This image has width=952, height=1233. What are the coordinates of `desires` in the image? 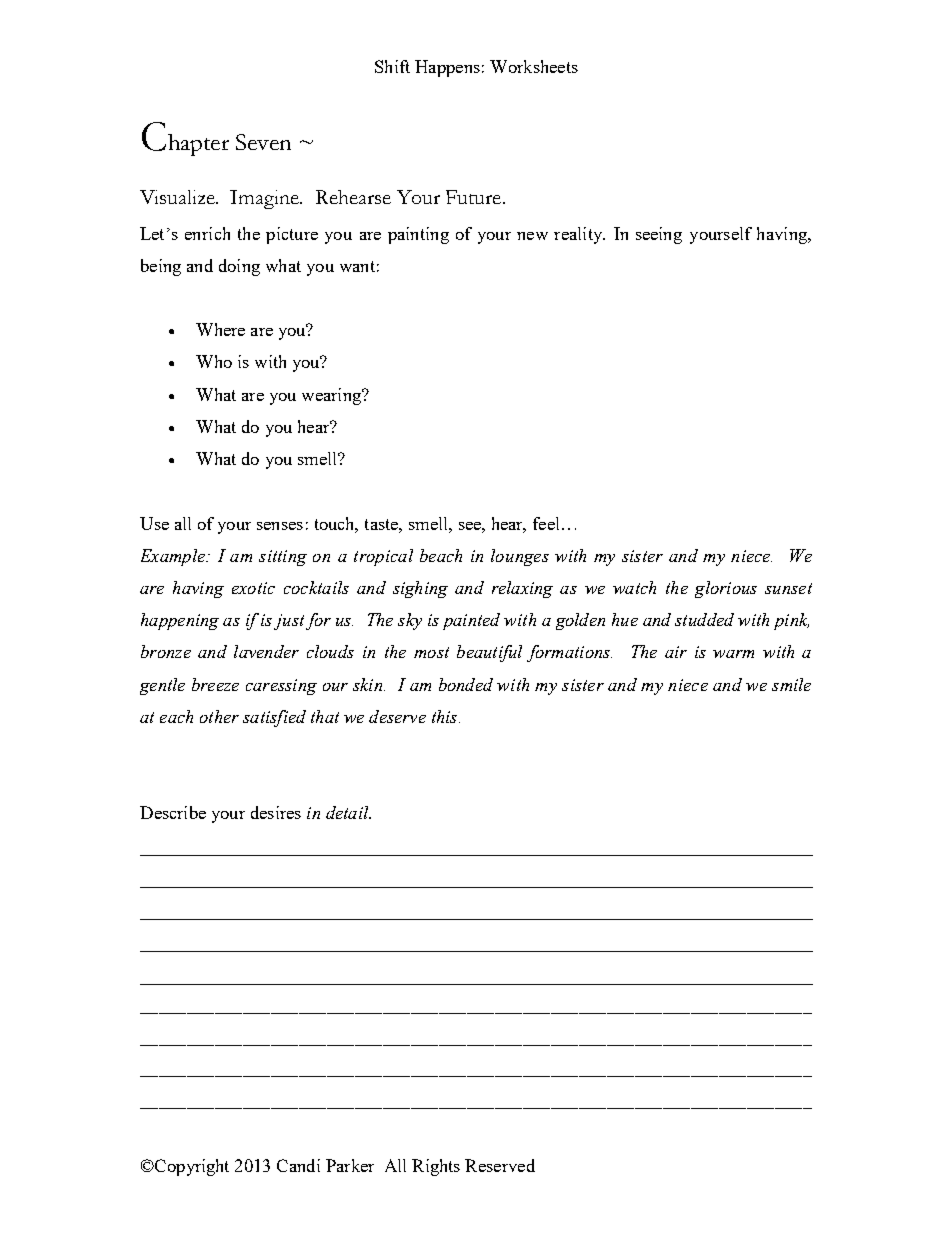 It's located at (276, 812).
